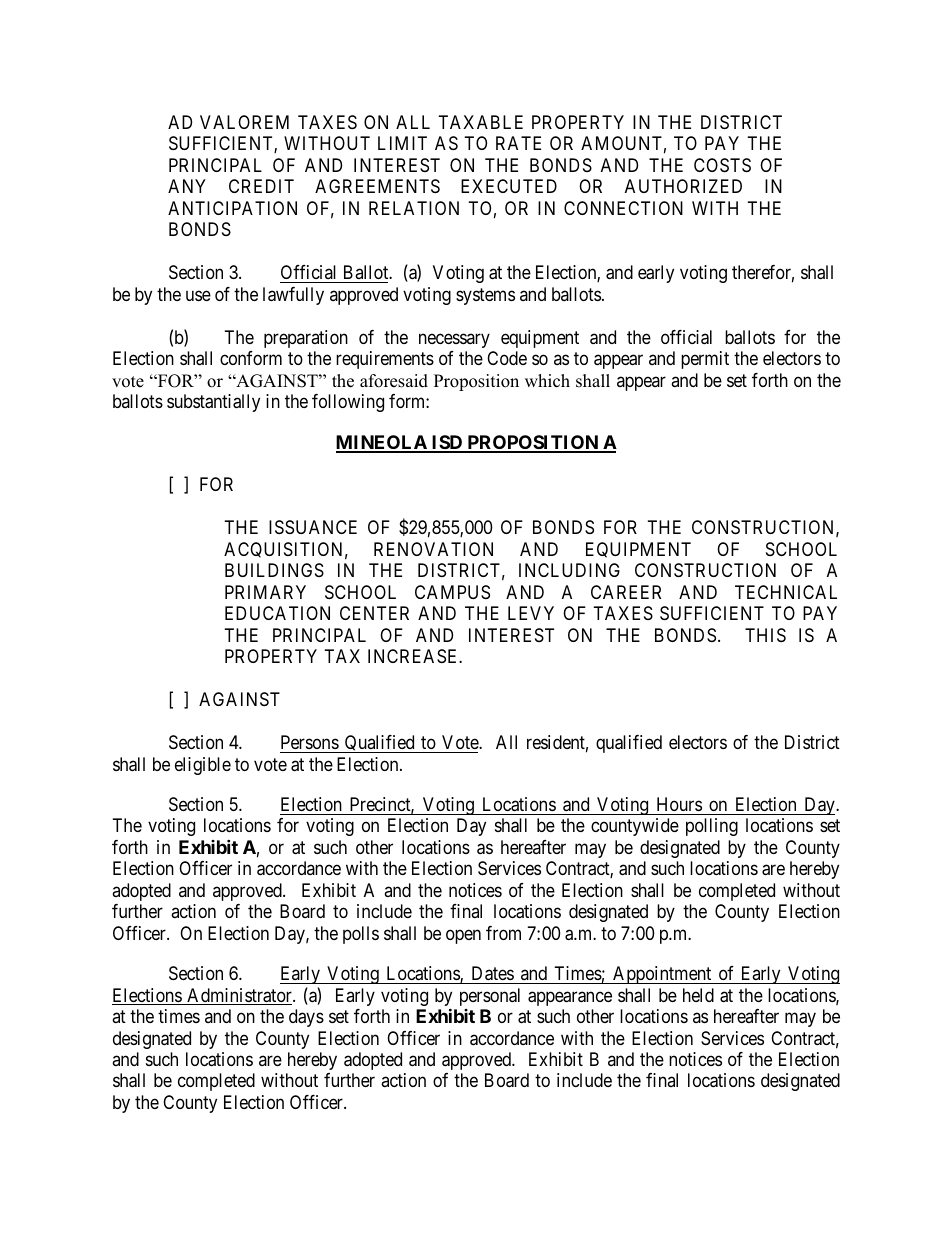 This document has width=952, height=1233. What do you see at coordinates (310, 742) in the document?
I see `Persons` at bounding box center [310, 742].
